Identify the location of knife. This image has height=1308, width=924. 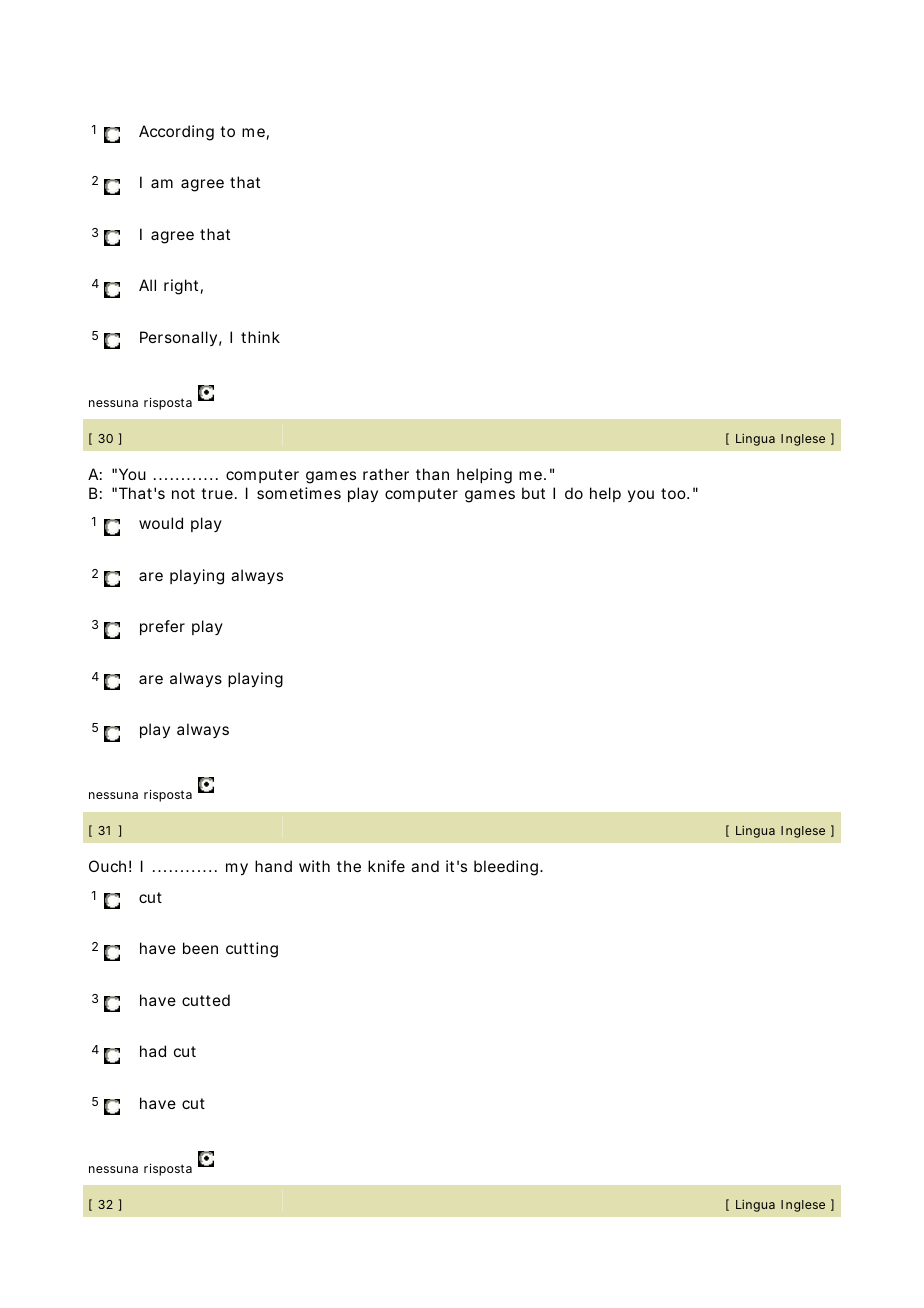
(386, 866).
